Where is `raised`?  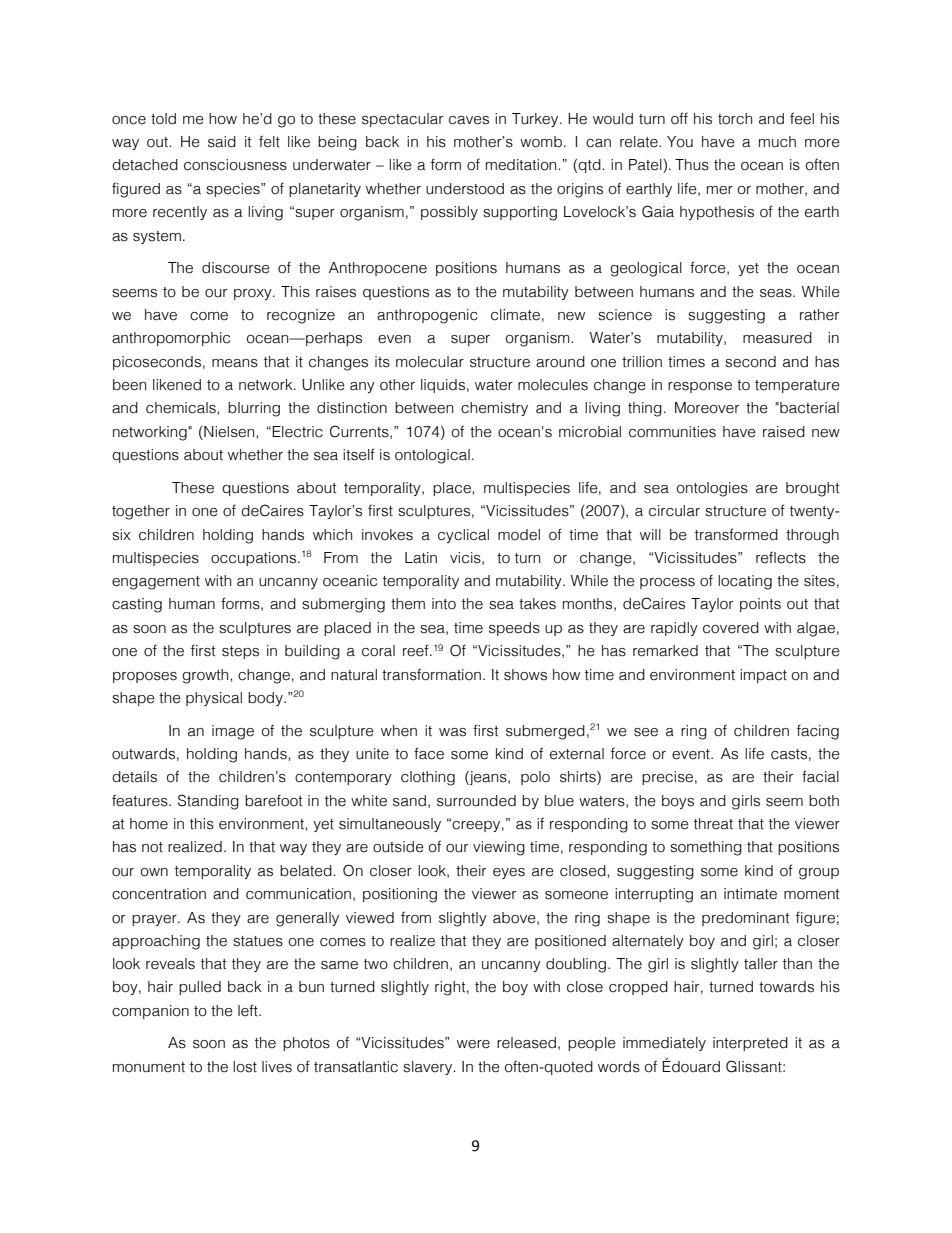 raised is located at coordinates (784, 432).
